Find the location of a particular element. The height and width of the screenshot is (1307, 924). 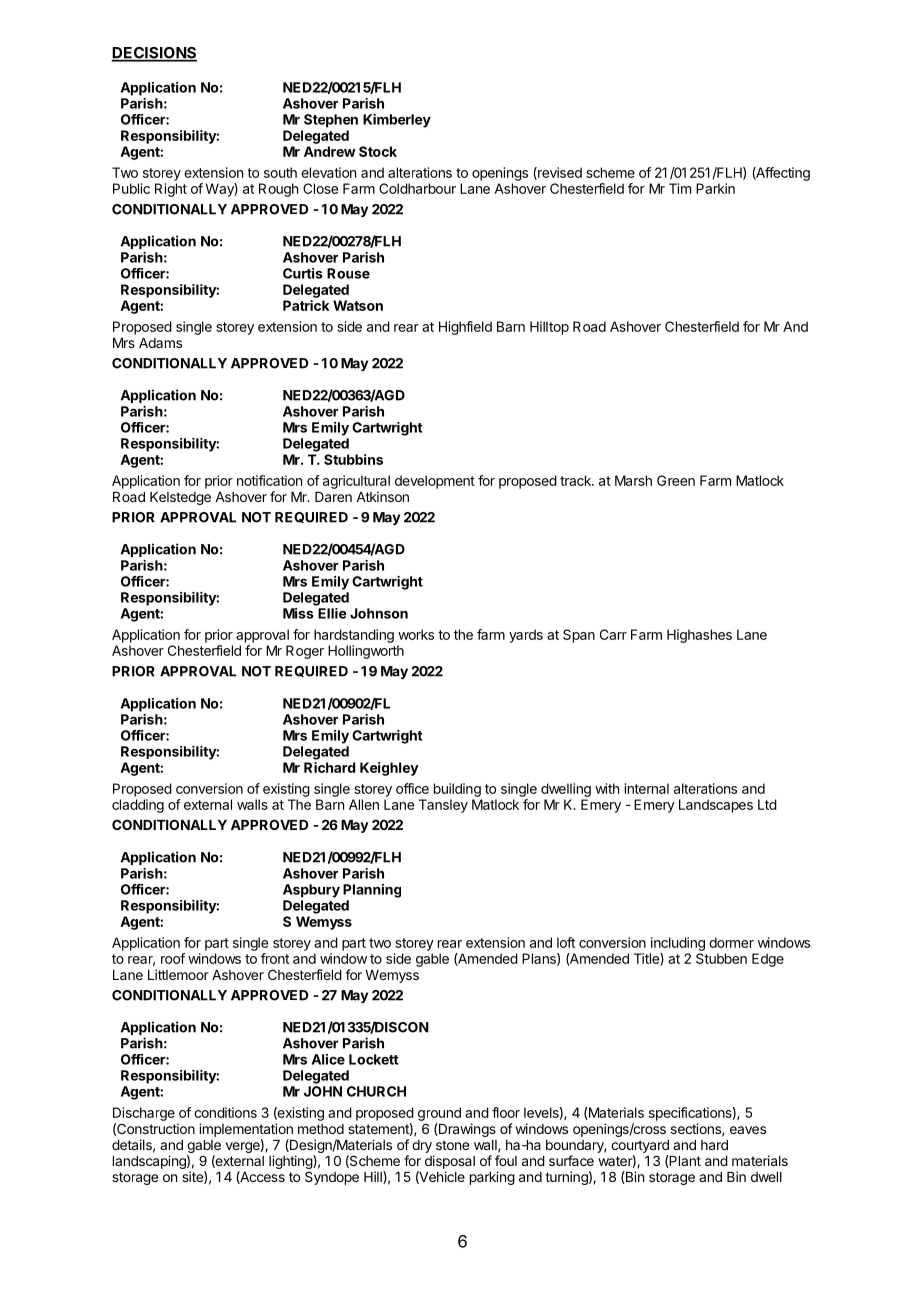

Tim is located at coordinates (680, 188).
